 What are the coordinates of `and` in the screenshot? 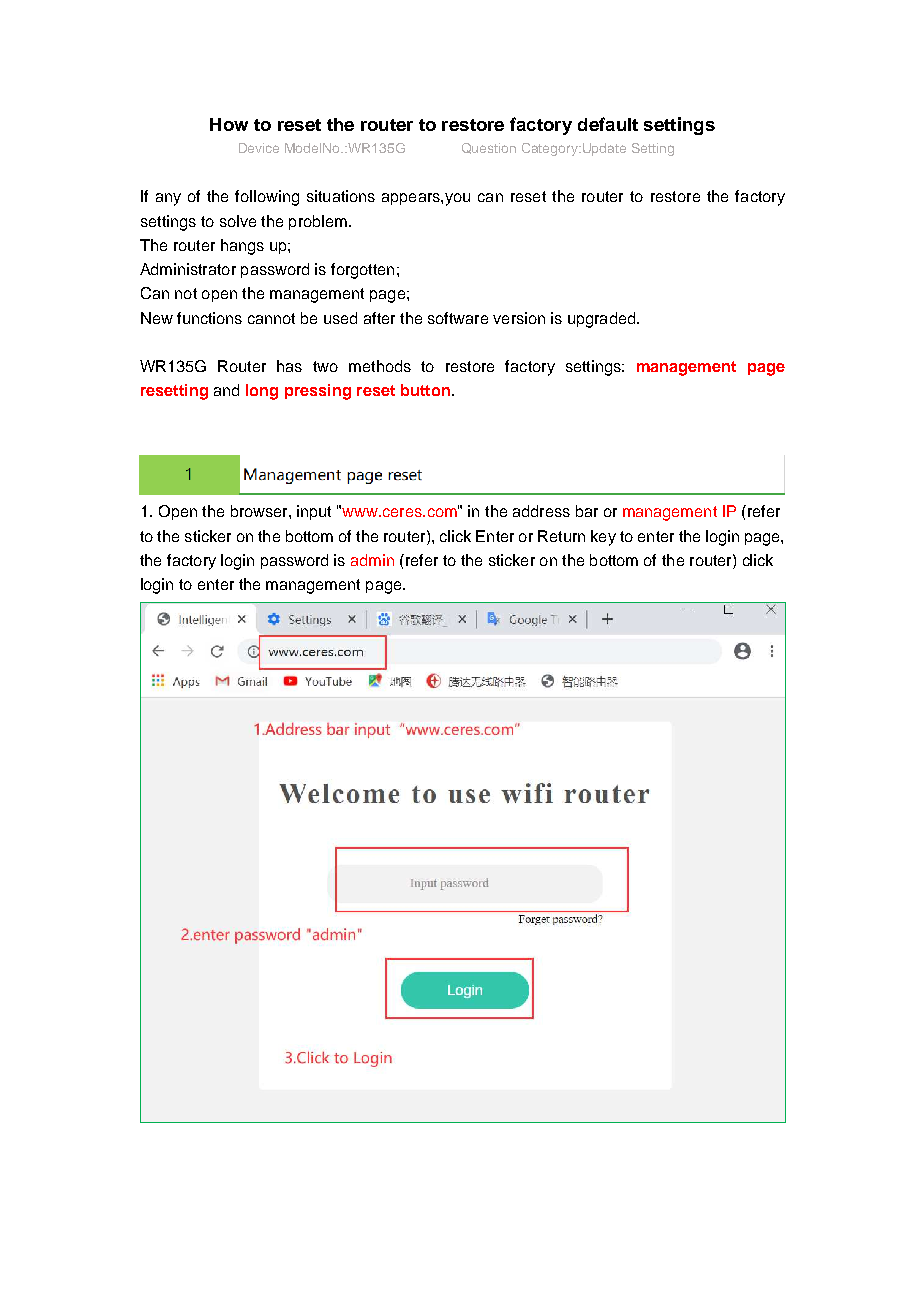 It's located at (226, 390).
